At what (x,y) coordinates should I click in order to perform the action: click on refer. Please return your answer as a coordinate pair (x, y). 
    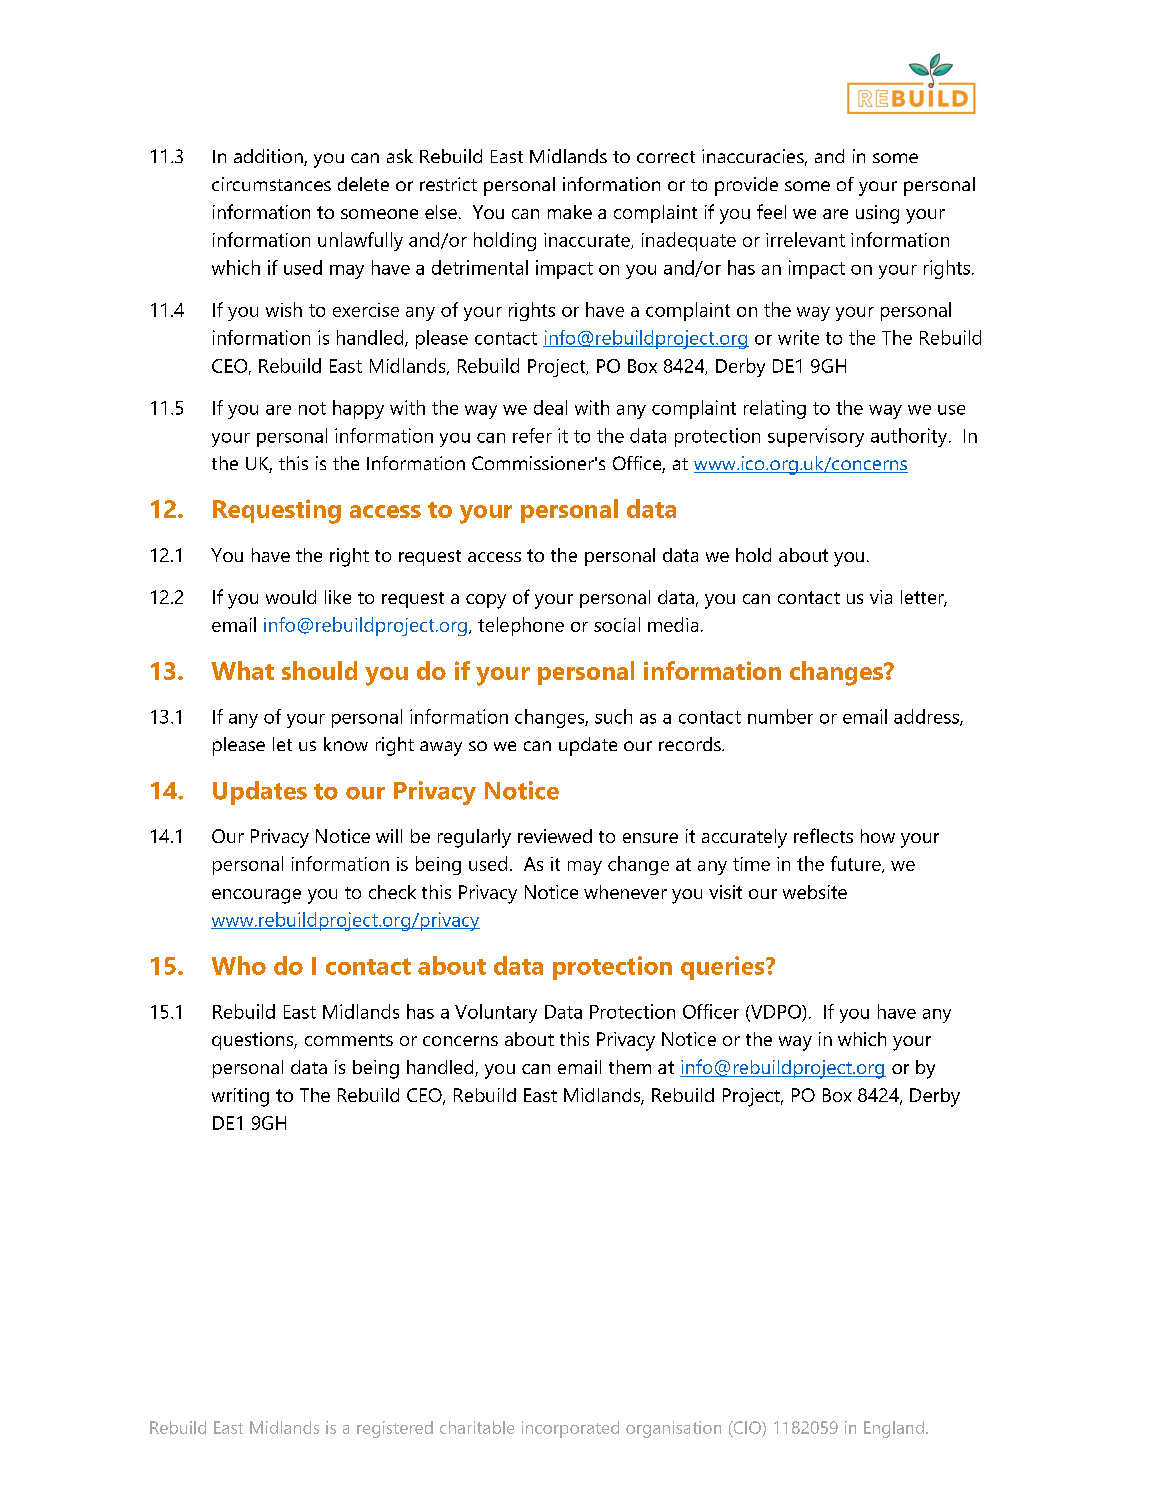
    Looking at the image, I should click on (532, 435).
